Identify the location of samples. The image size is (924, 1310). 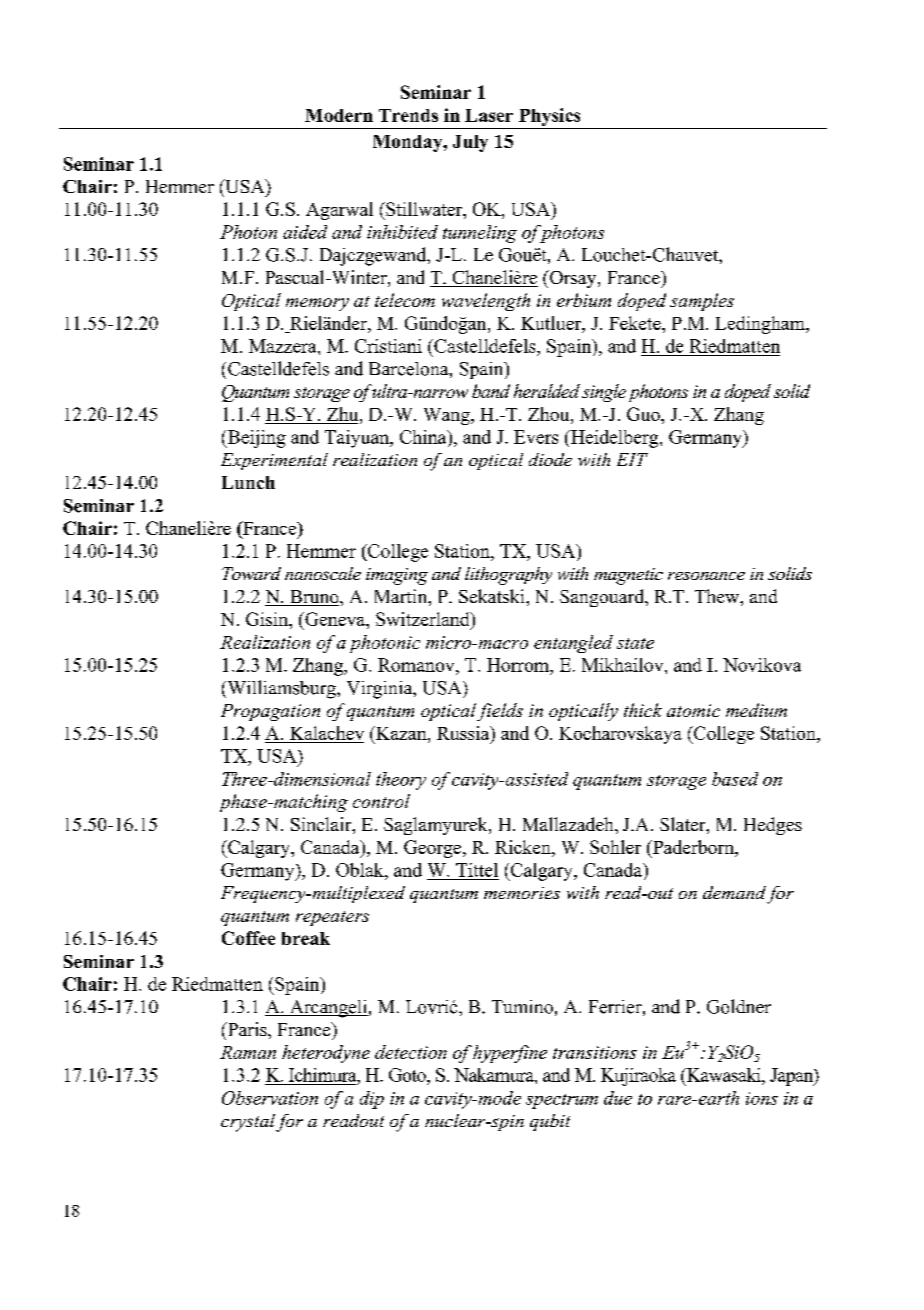
(702, 302).
